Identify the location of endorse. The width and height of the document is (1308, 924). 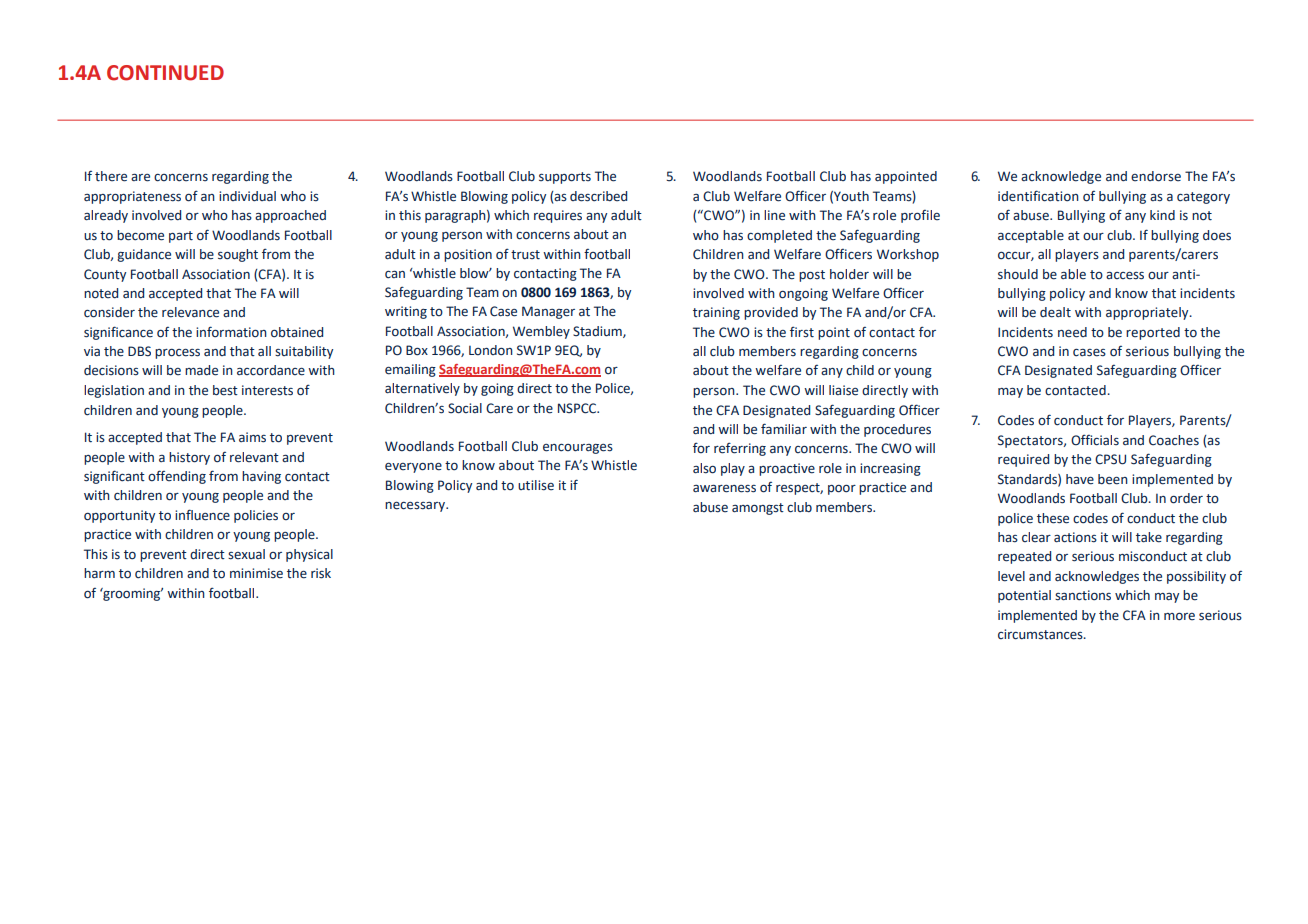
(1156, 176).
